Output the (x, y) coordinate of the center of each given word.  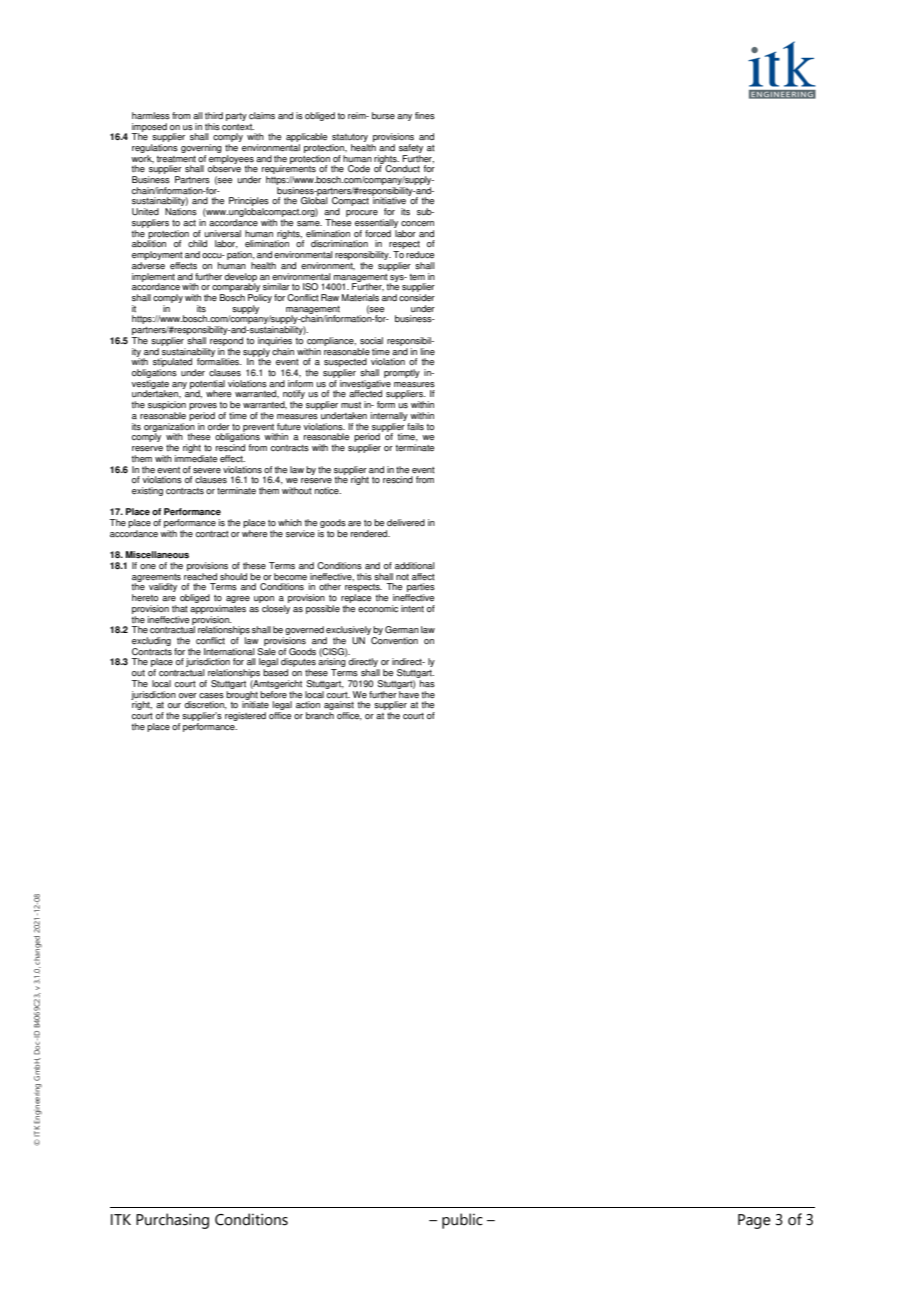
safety (411, 148)
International (229, 651)
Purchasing (172, 1221)
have (408, 693)
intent (412, 608)
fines (425, 115)
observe (224, 168)
